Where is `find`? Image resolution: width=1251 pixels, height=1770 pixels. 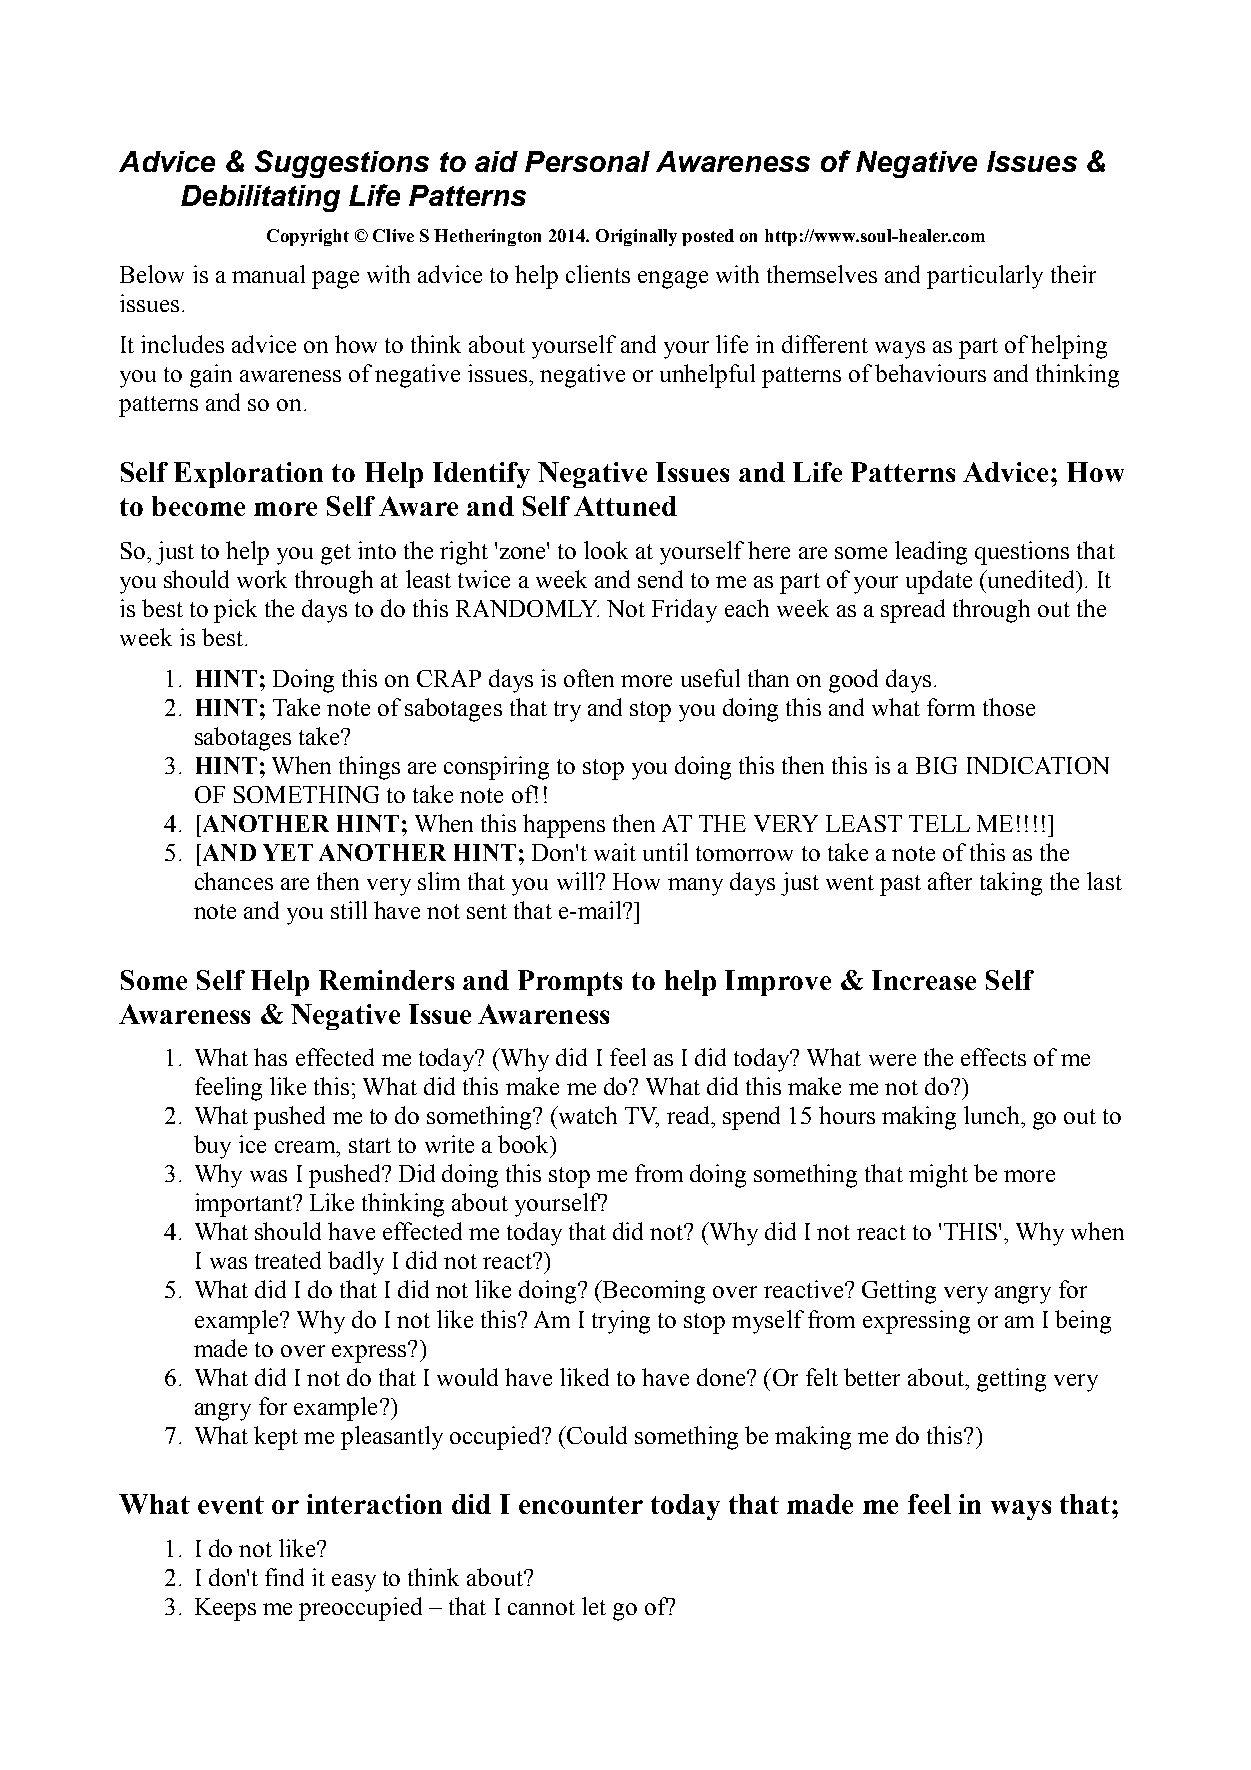
find is located at coordinates (284, 1577).
